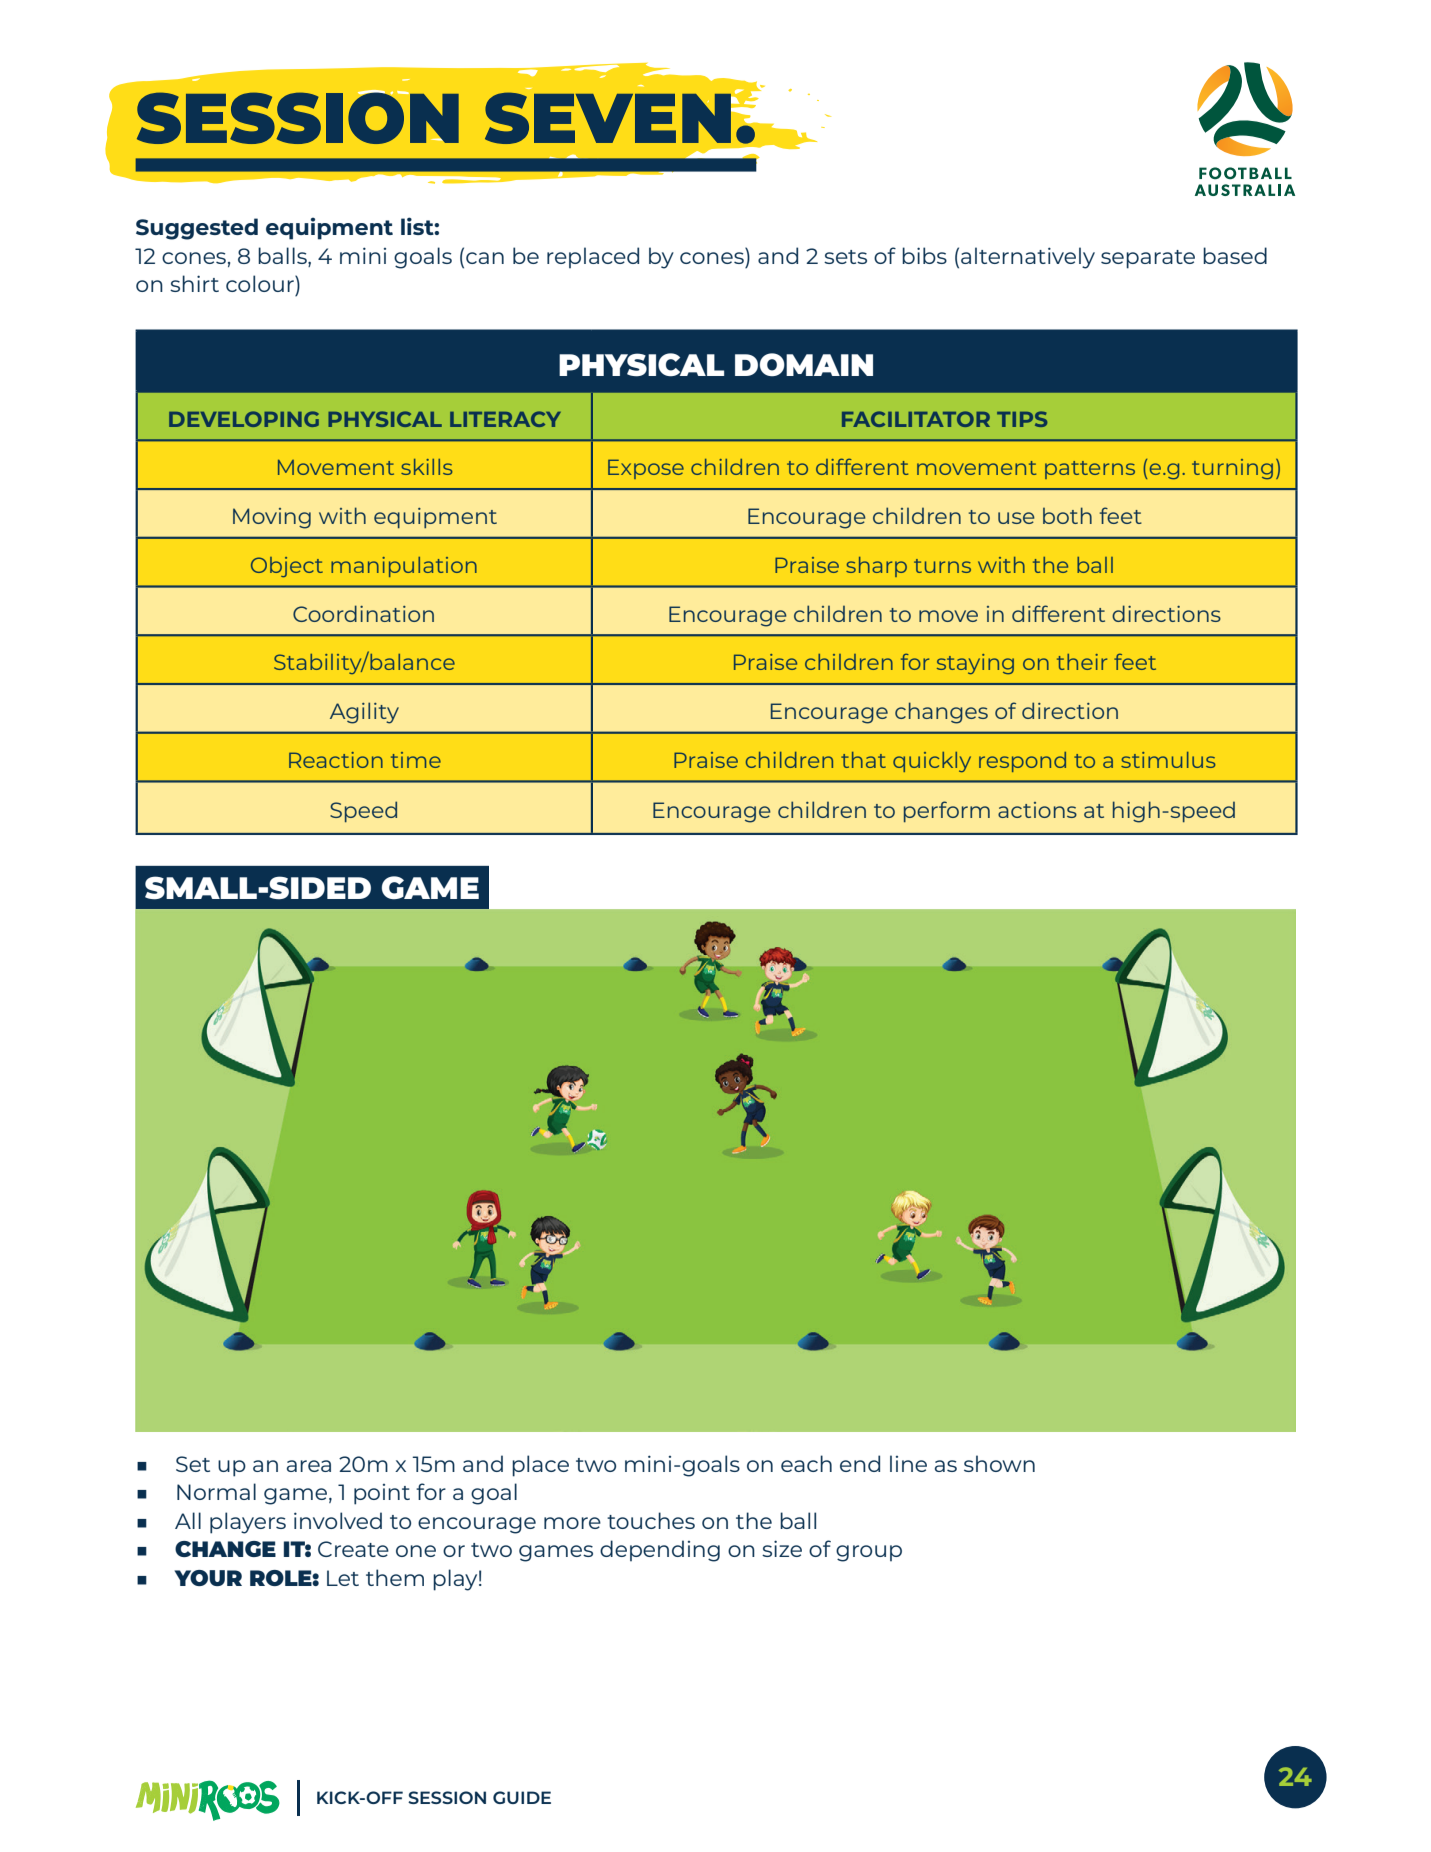 The height and width of the page is (1852, 1431). Describe the element at coordinates (863, 760) in the page. I see `that` at that location.
